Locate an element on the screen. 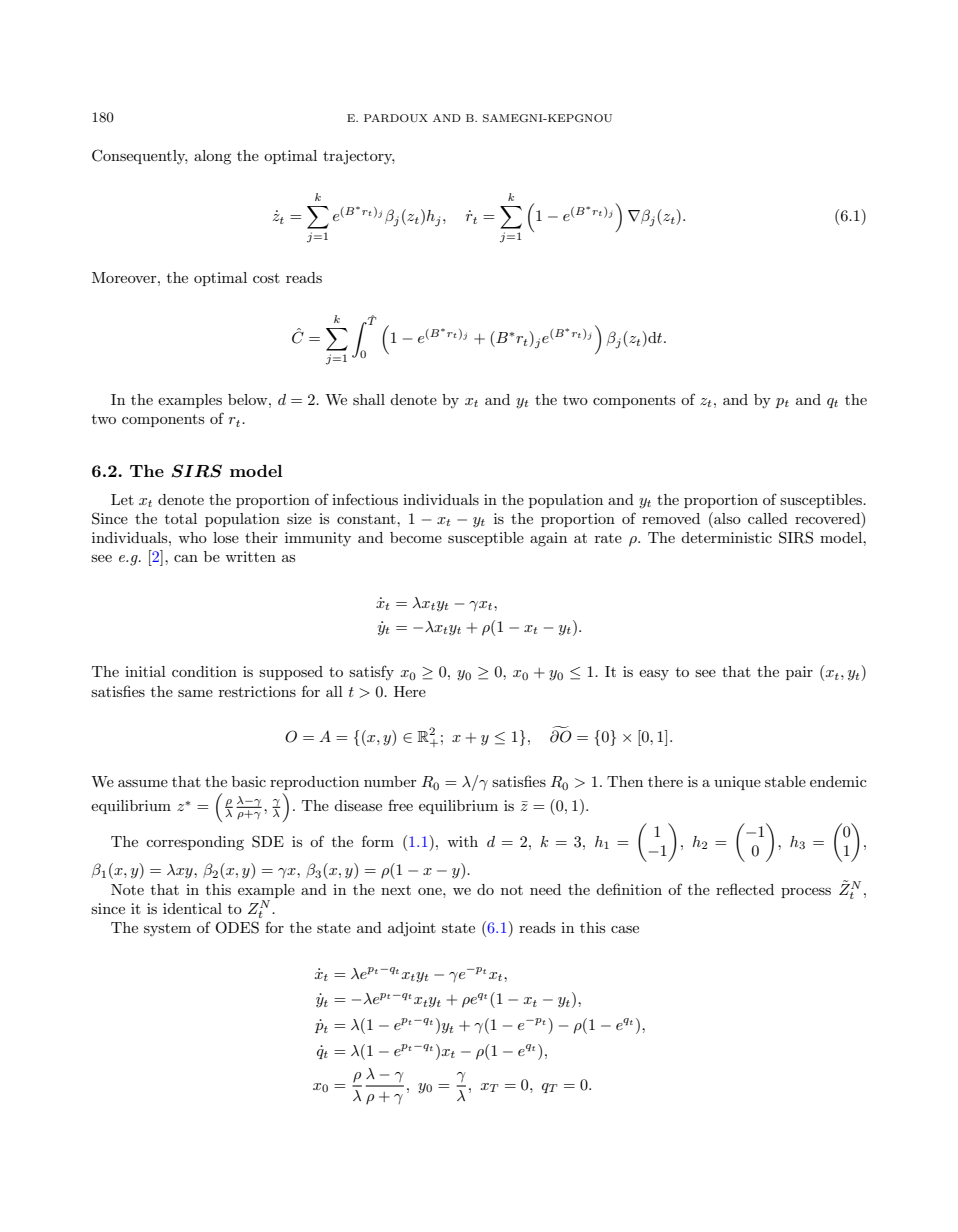 This screenshot has width=958, height=1232. identical is located at coordinates (192, 908).
